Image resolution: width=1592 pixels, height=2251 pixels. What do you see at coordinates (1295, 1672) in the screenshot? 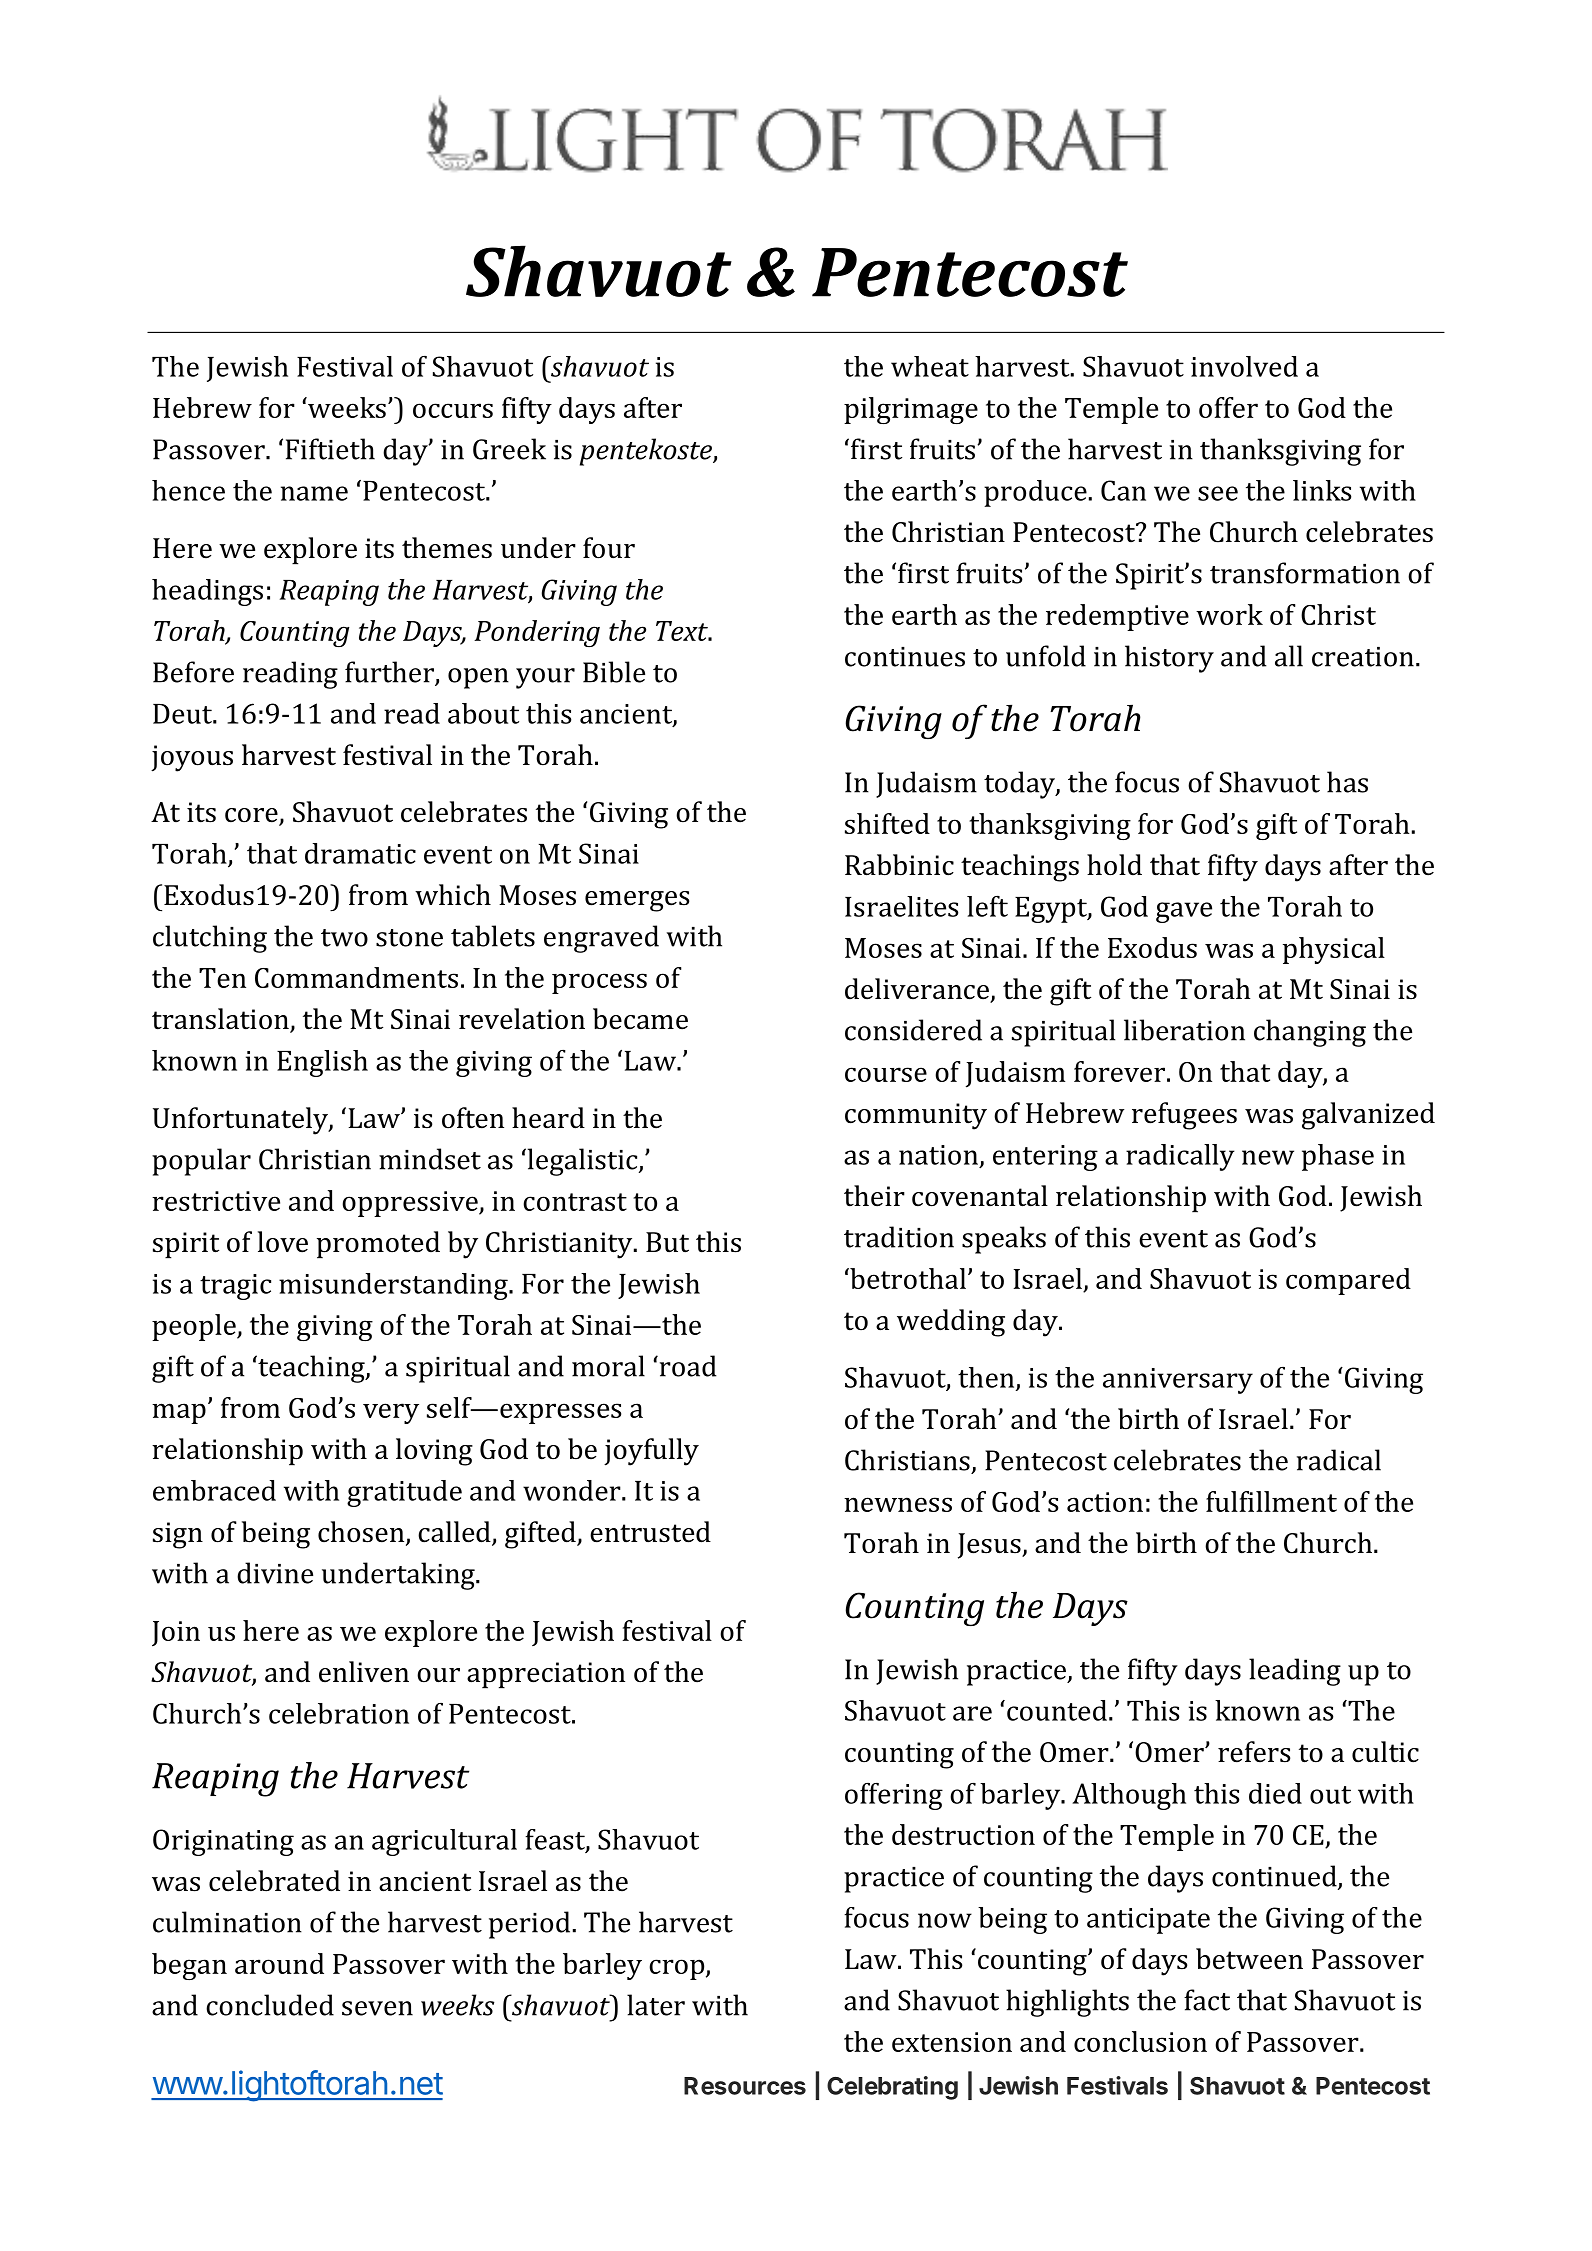
I see `leading` at bounding box center [1295, 1672].
